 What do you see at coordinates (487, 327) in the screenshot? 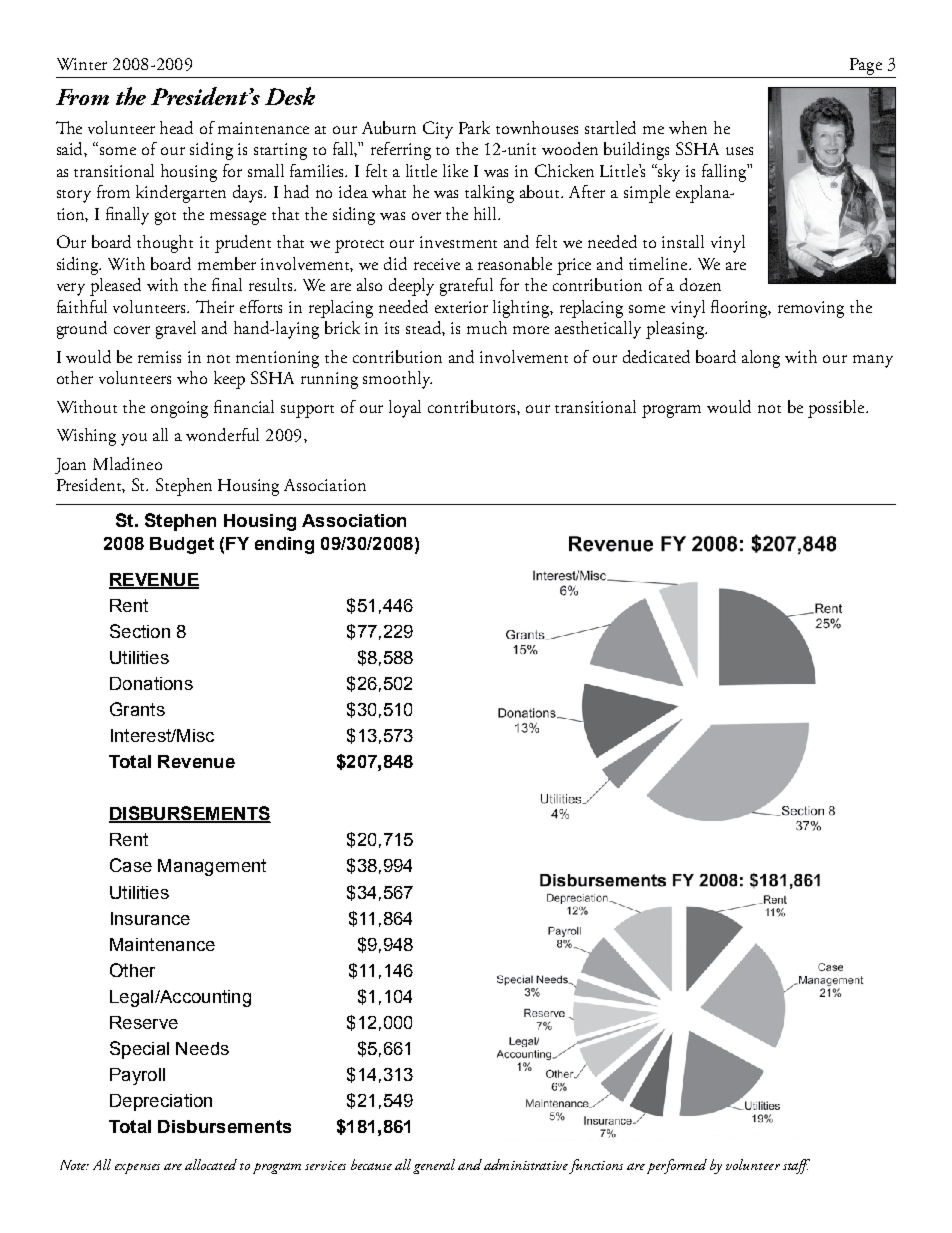
I see `much` at bounding box center [487, 327].
